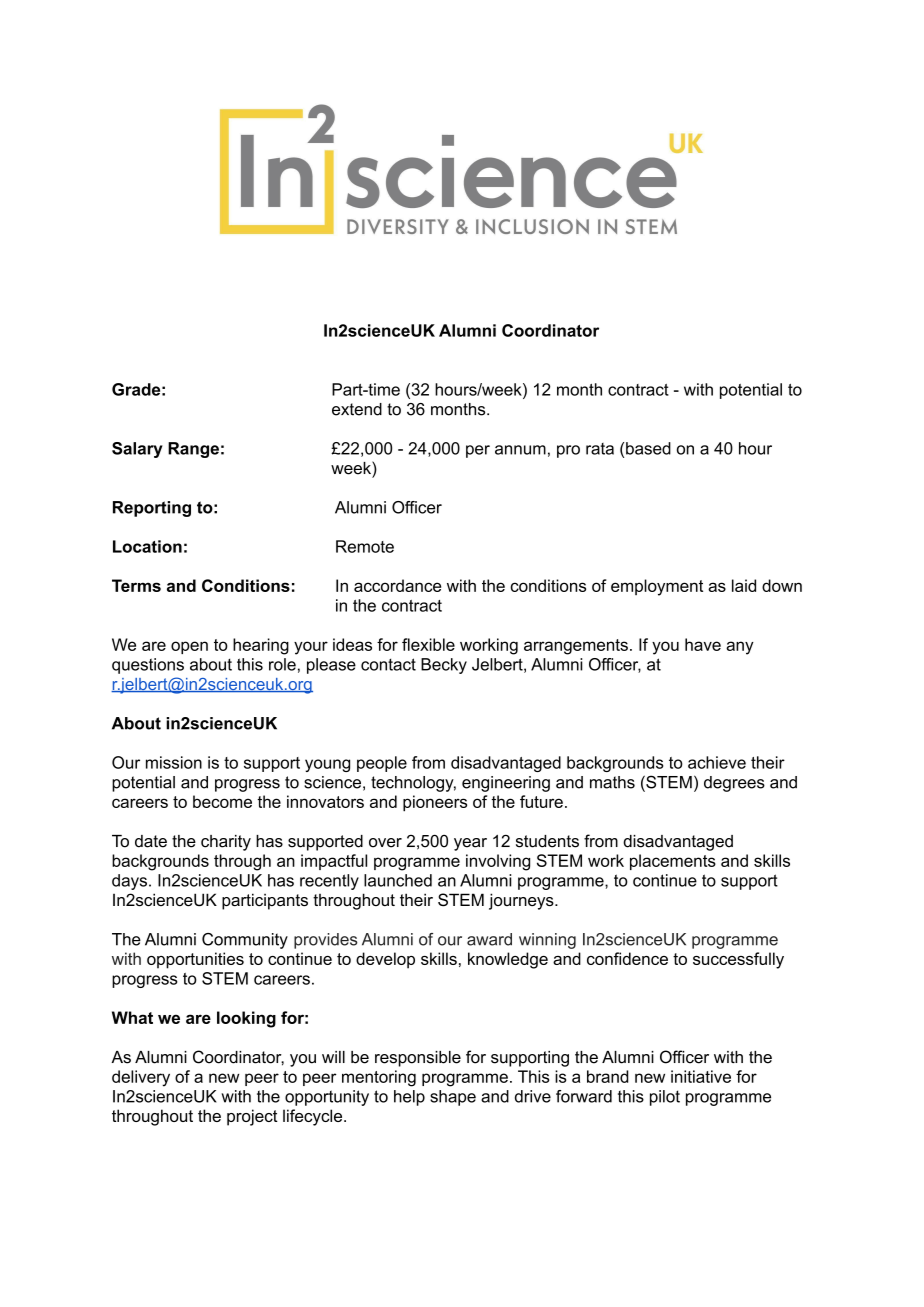 This page has width=924, height=1307. Describe the element at coordinates (717, 762) in the page. I see `achieve` at that location.
